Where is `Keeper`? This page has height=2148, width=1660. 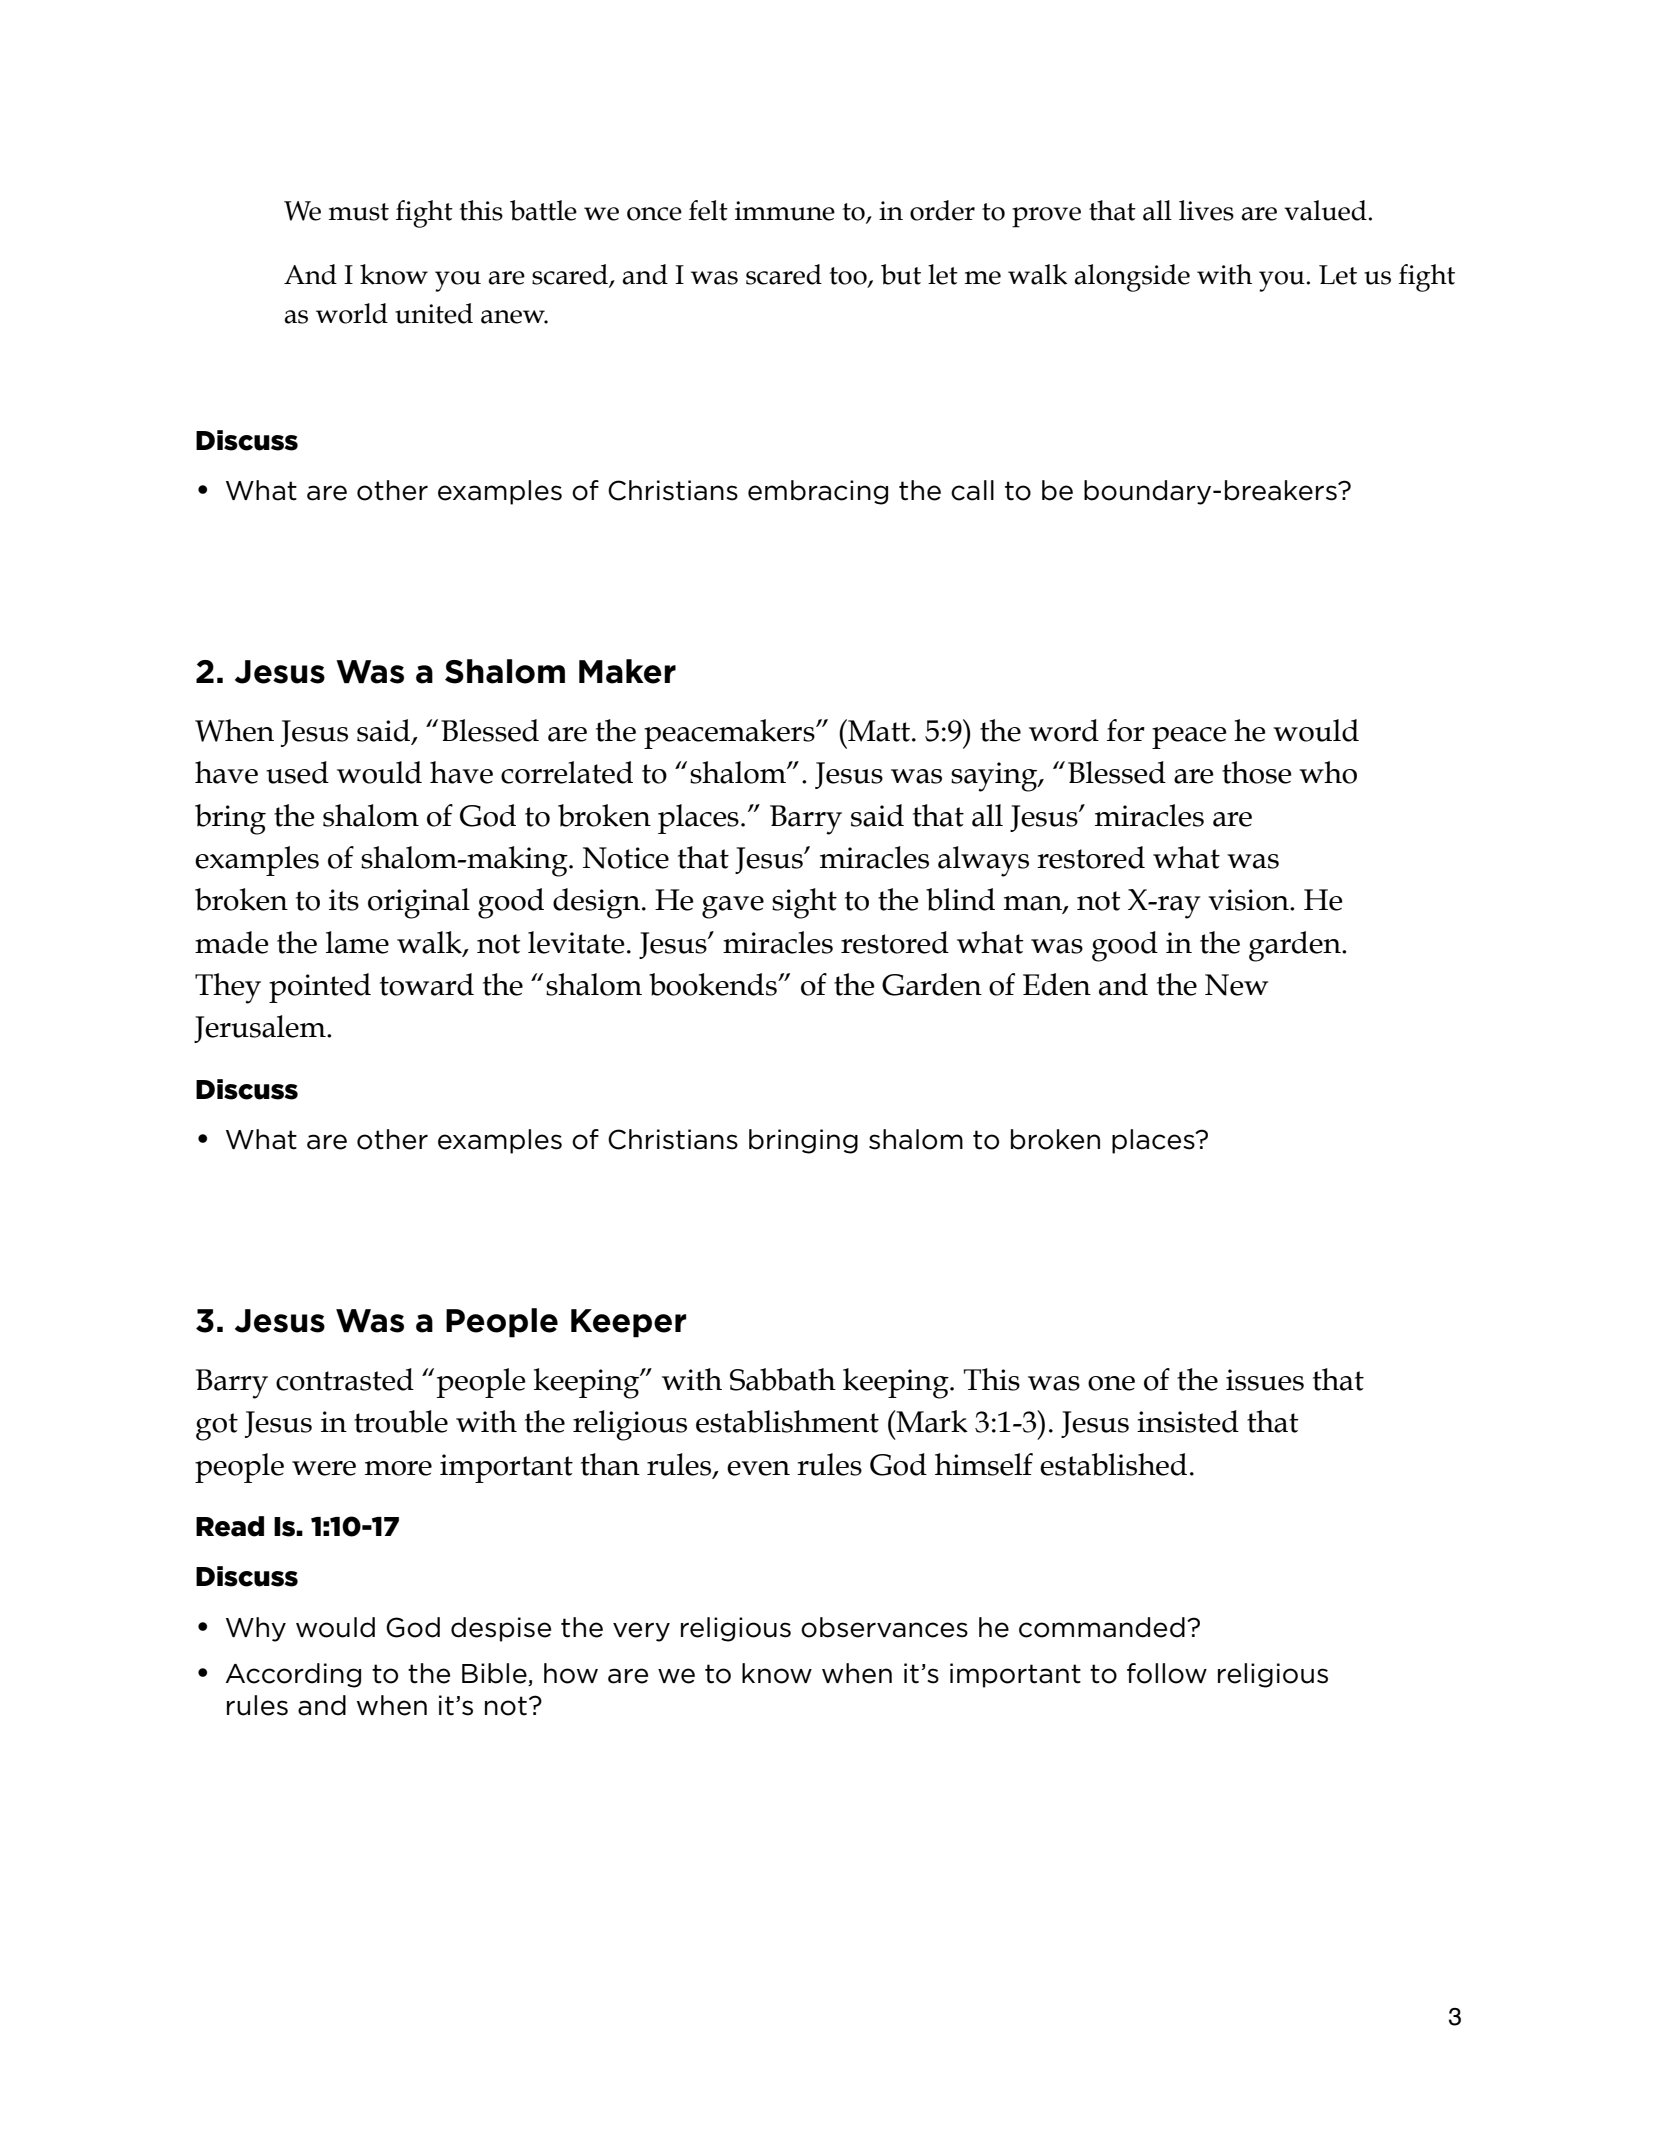
Keeper is located at coordinates (628, 1323).
